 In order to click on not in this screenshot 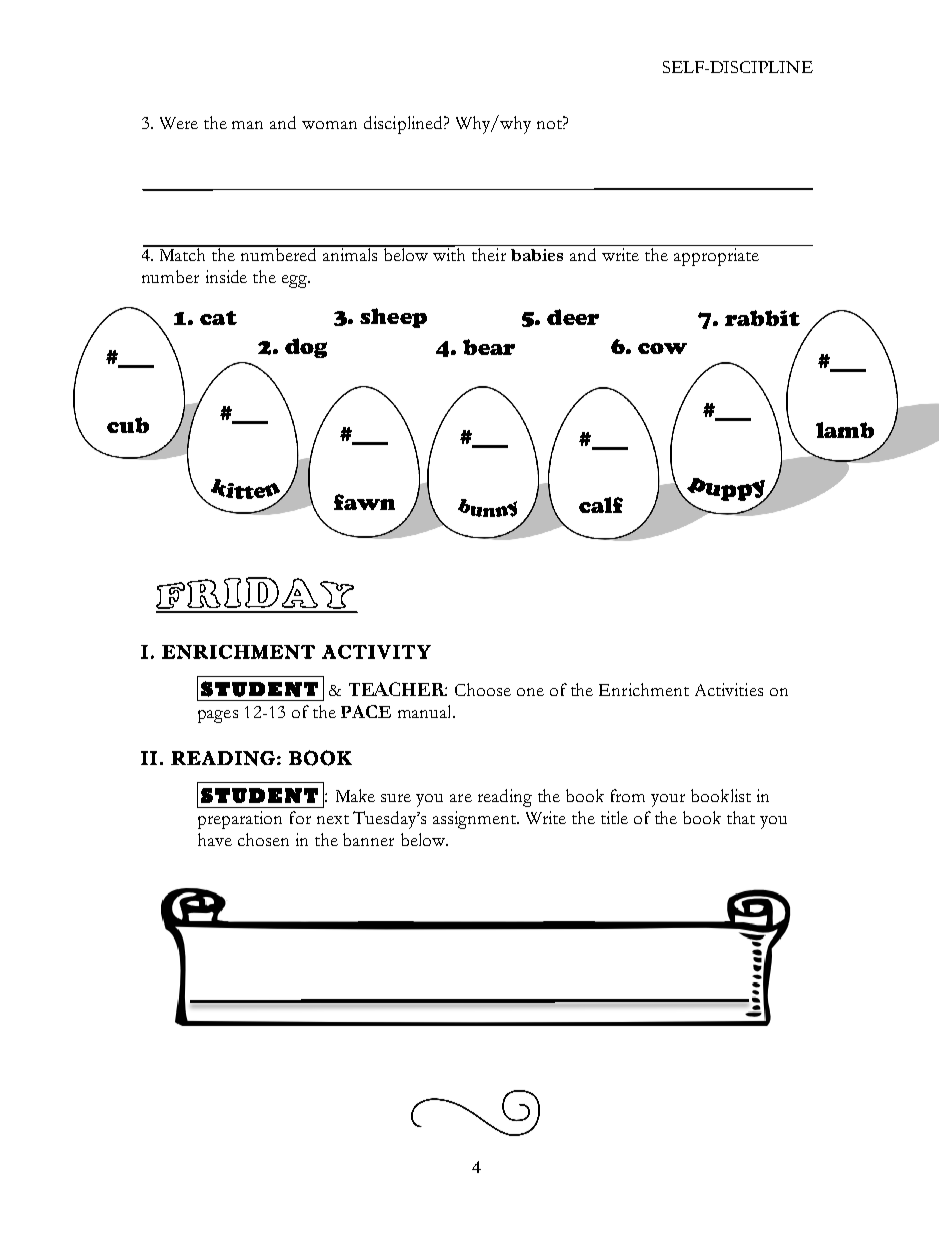, I will do `click(550, 124)`.
